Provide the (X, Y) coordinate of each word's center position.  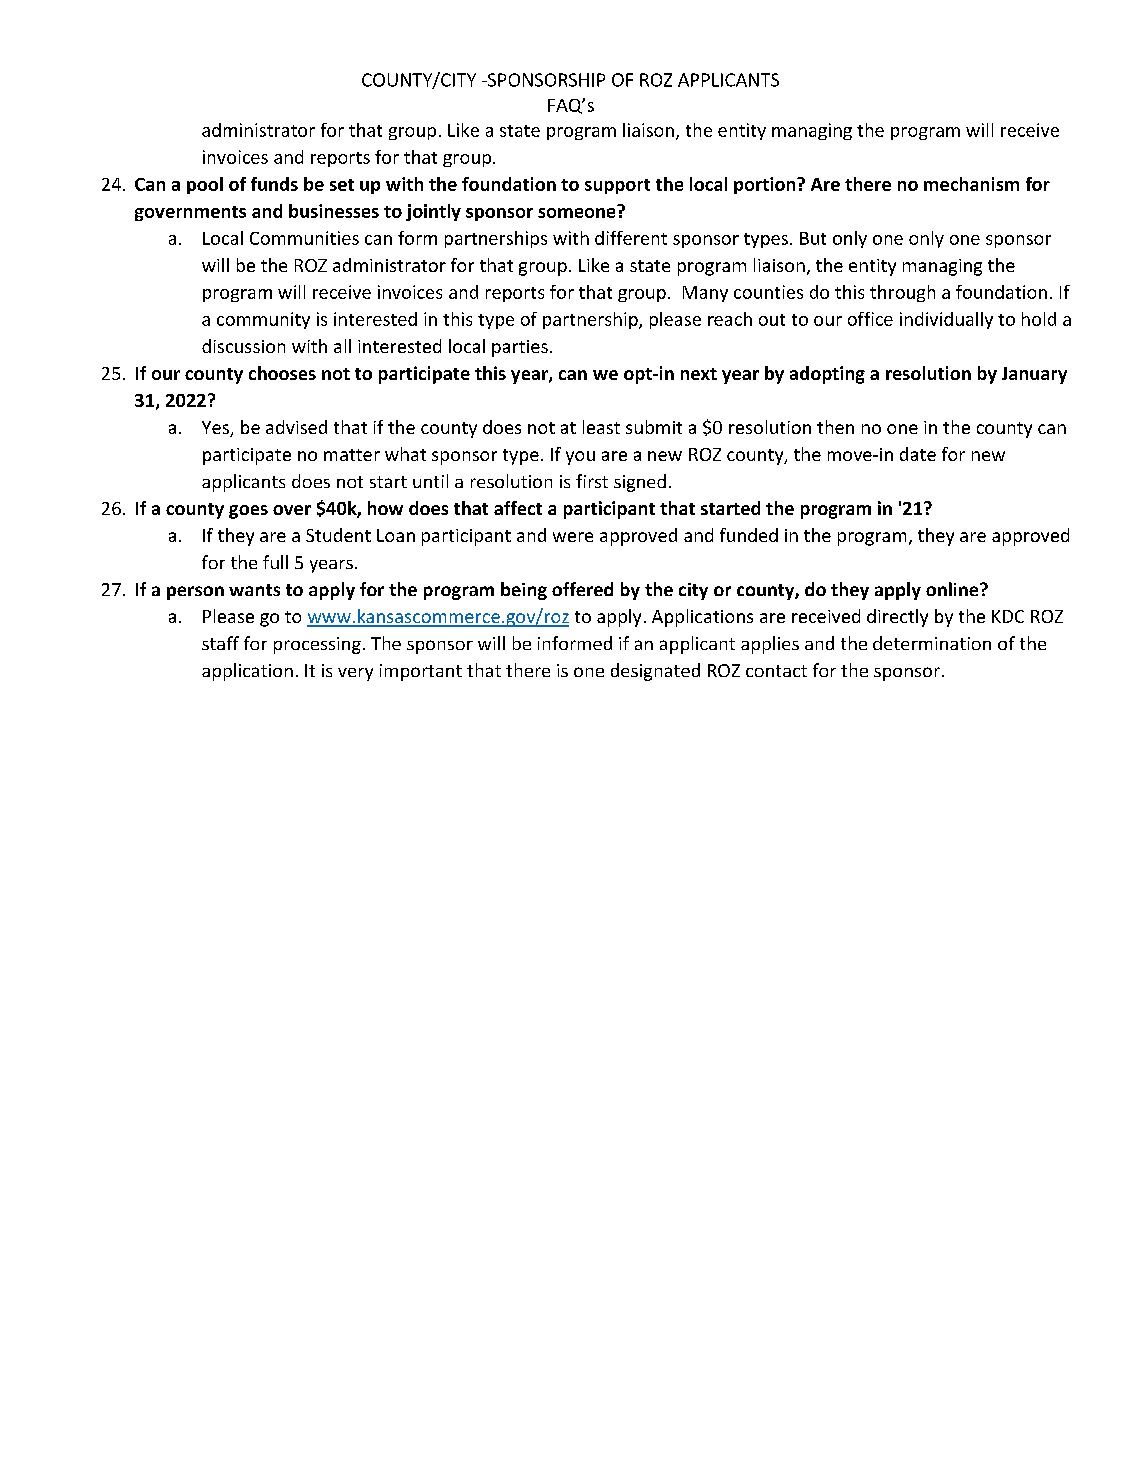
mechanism (971, 184)
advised (296, 427)
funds (274, 184)
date (918, 454)
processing (317, 645)
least (601, 427)
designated (655, 672)
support (617, 186)
